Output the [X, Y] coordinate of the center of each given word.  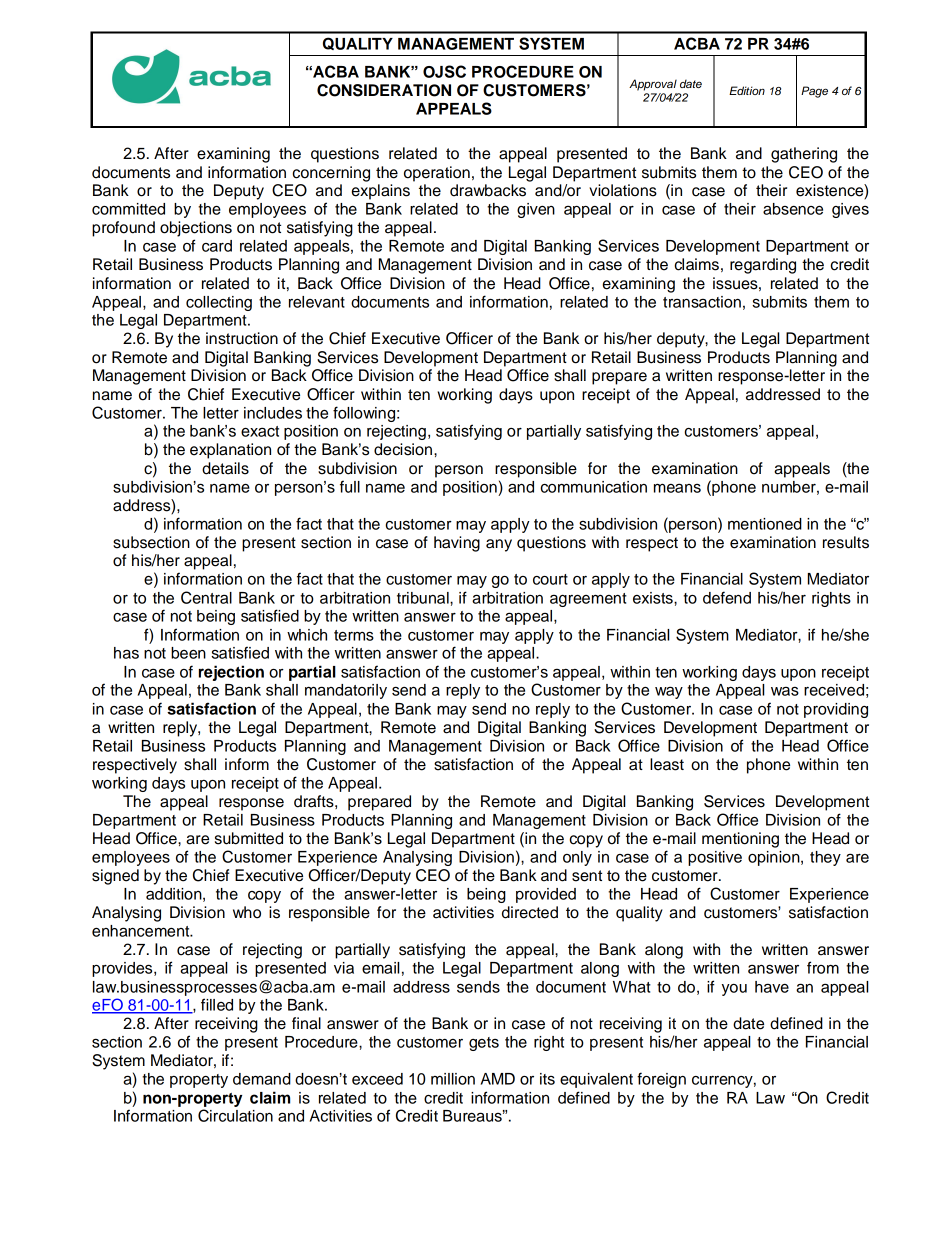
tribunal [424, 598]
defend [727, 597]
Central [206, 597]
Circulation [235, 1115]
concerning [331, 174]
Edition [747, 90]
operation [437, 174]
